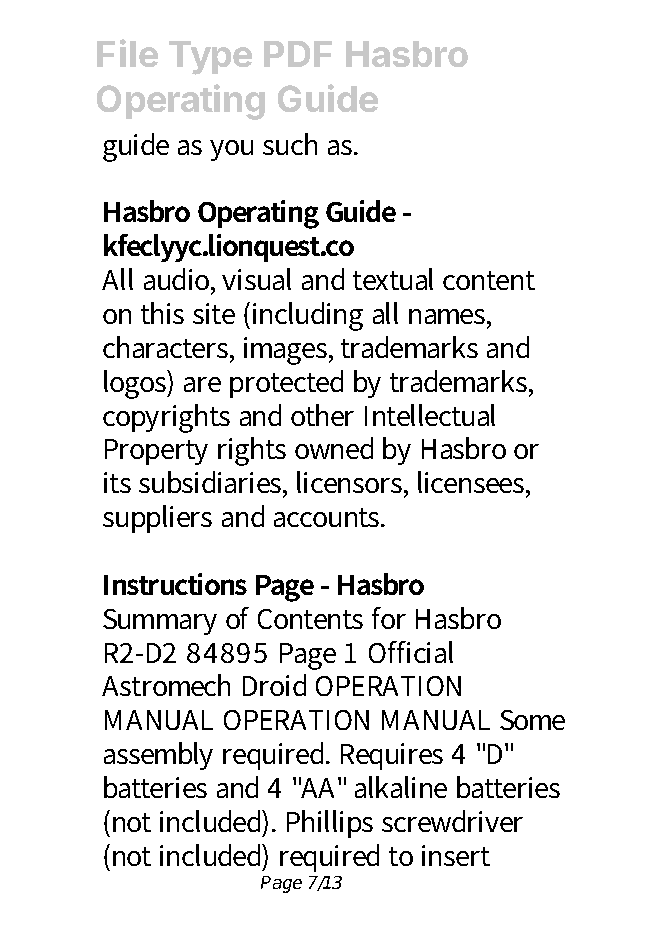  What do you see at coordinates (298, 54) in the document?
I see `PDF` at bounding box center [298, 54].
